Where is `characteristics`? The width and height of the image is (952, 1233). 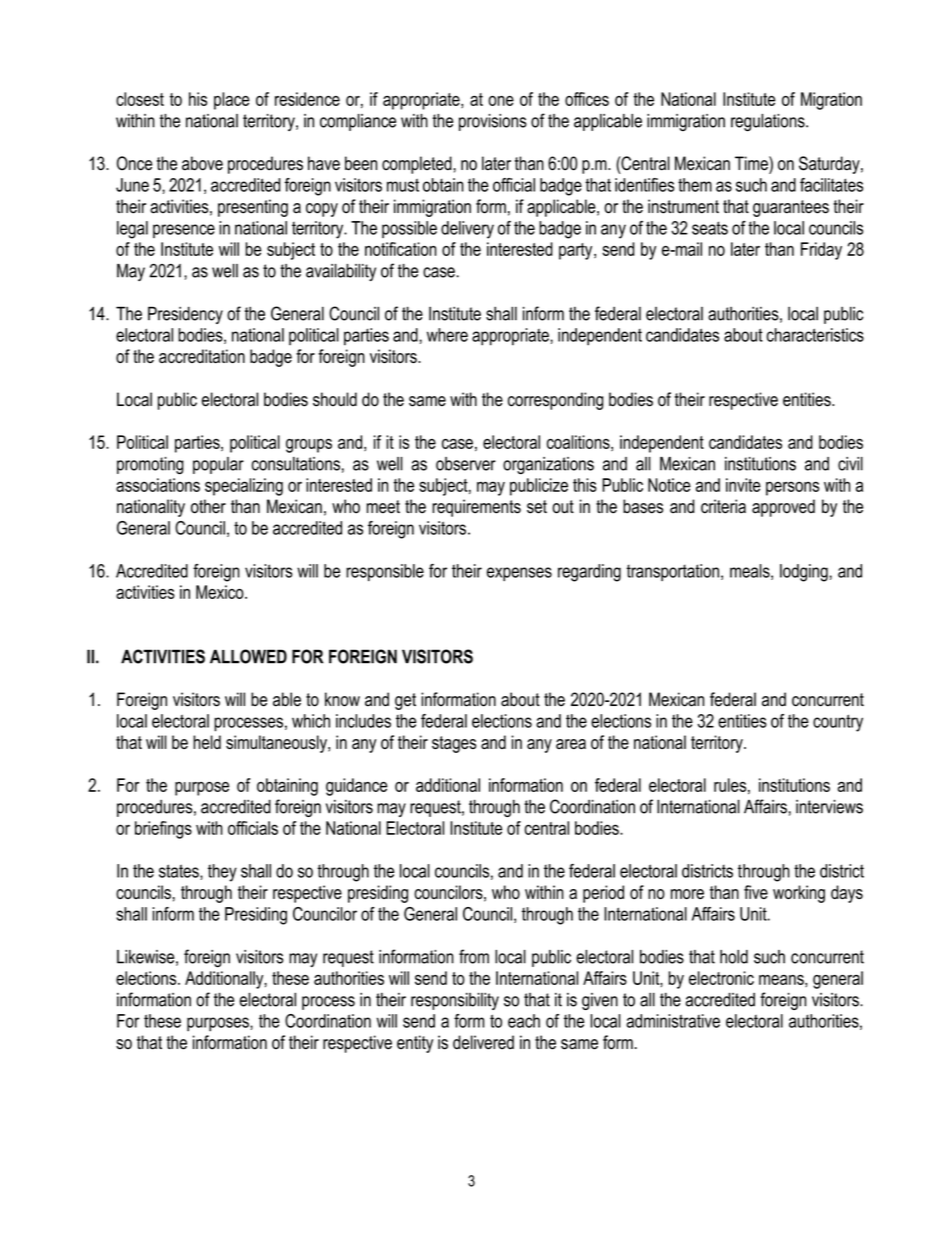
characteristics is located at coordinates (815, 335).
